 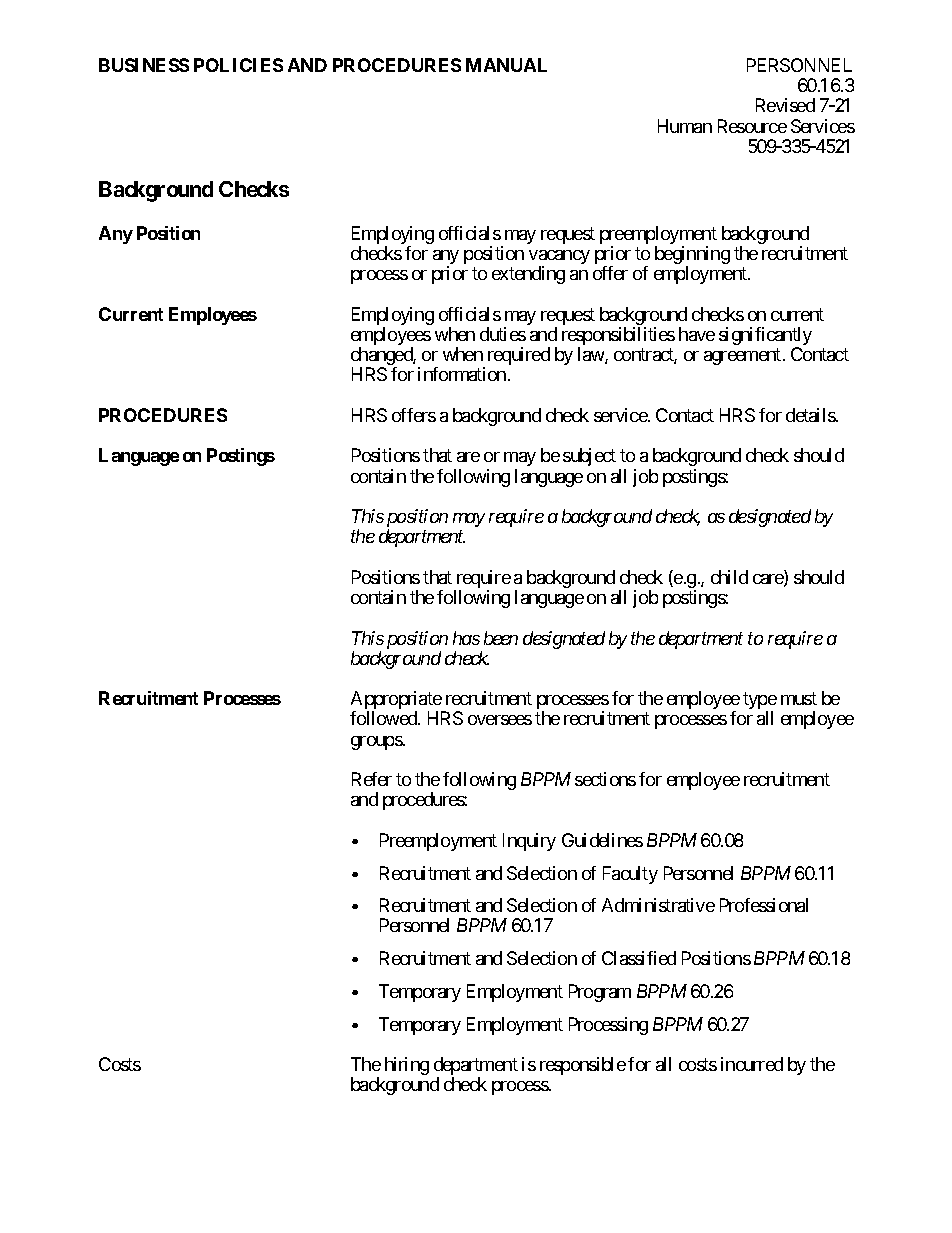 What do you see at coordinates (583, 1066) in the screenshot?
I see `responsible` at bounding box center [583, 1066].
